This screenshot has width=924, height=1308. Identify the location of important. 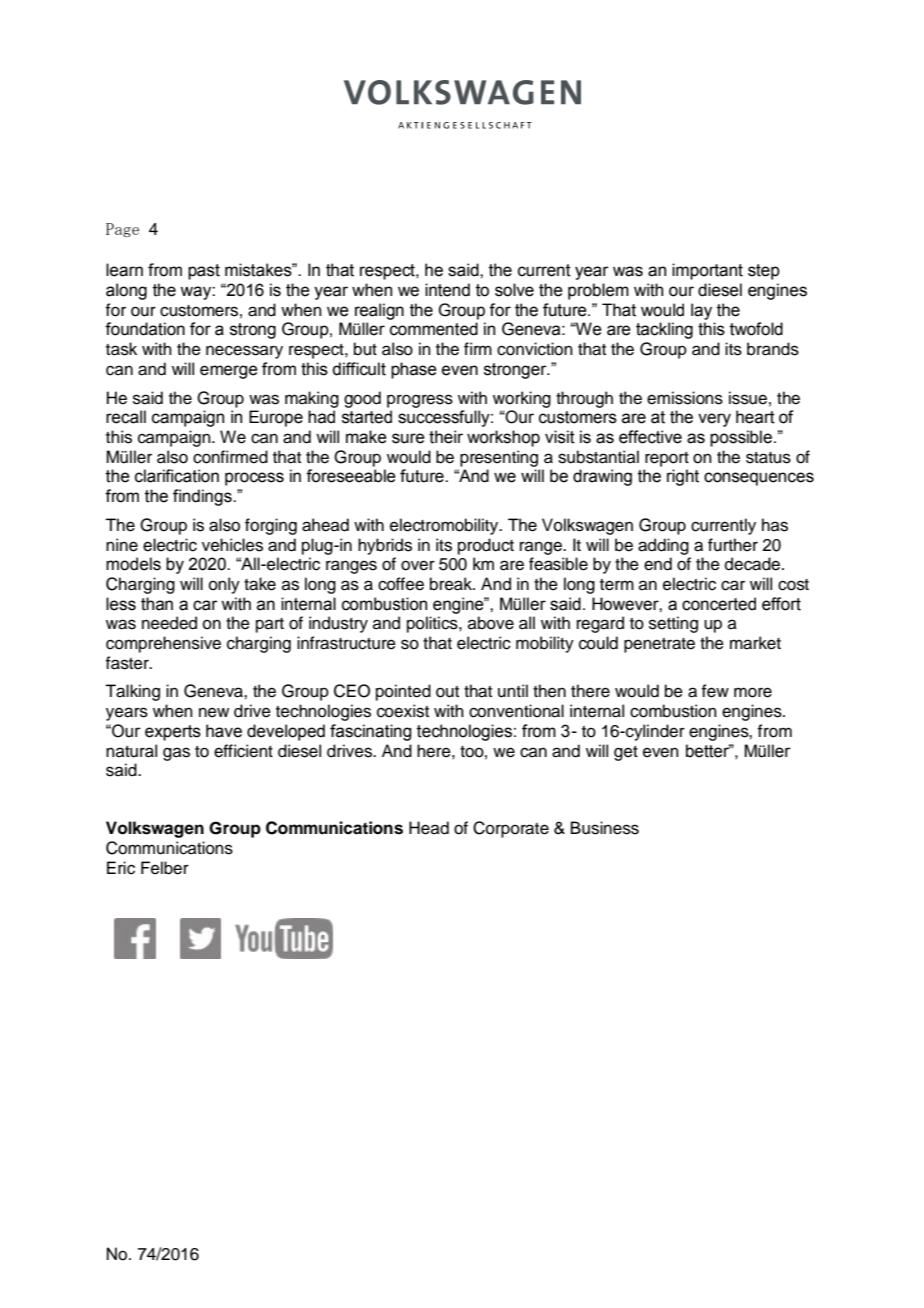
(707, 271).
